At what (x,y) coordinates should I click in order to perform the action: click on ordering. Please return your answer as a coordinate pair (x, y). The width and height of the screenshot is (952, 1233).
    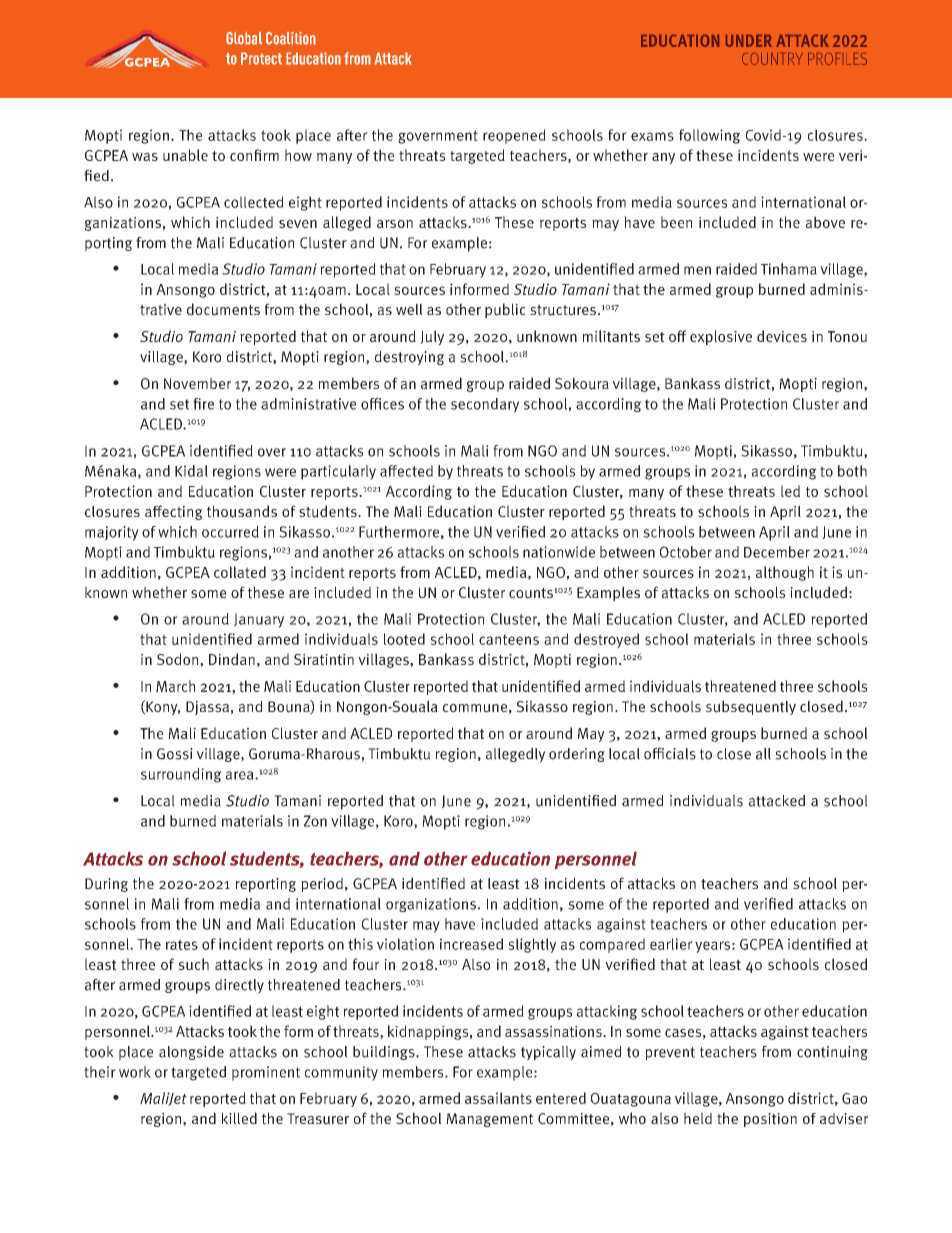
    Looking at the image, I should click on (577, 755).
